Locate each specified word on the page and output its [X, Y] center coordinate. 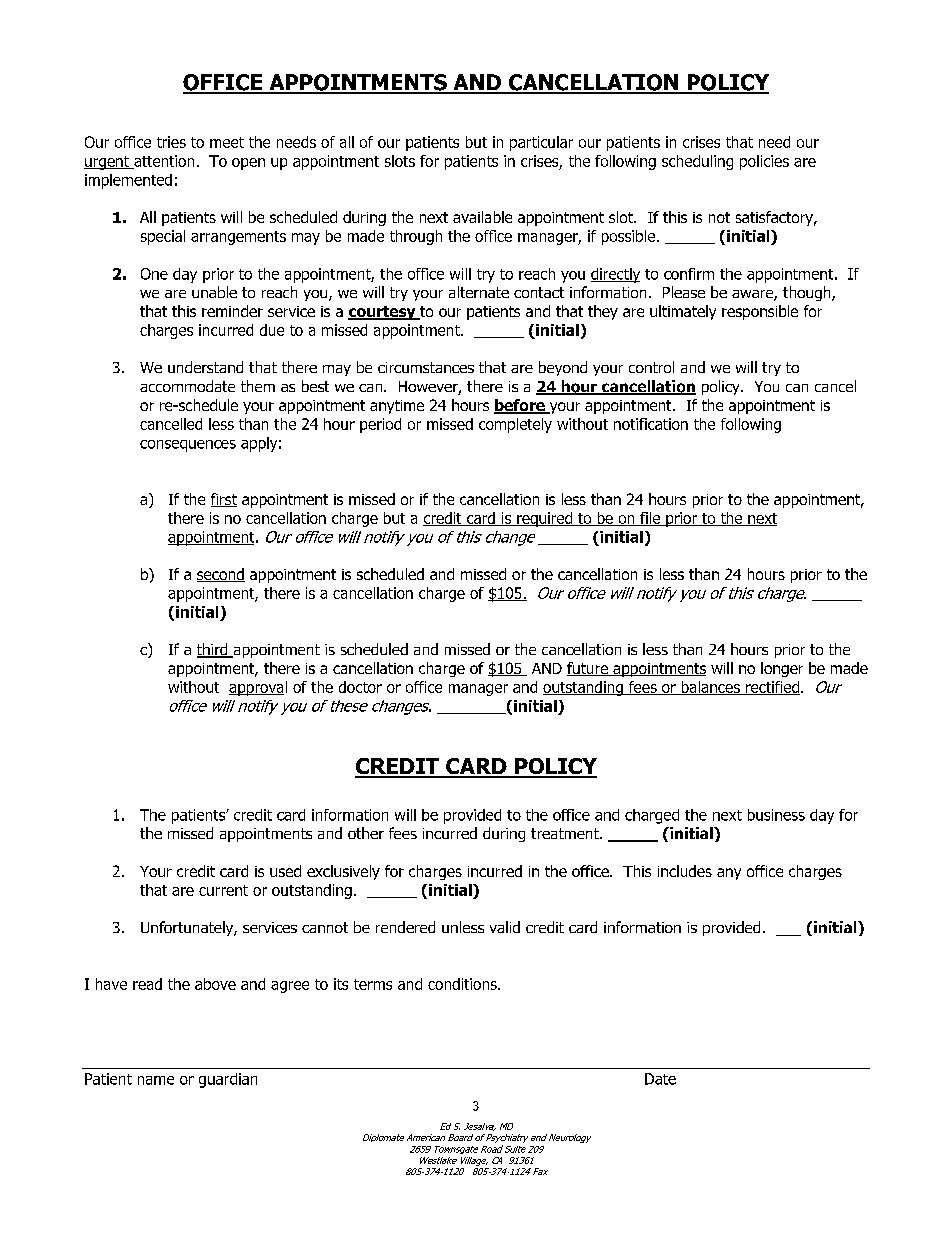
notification [651, 424]
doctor [360, 687]
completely [515, 425]
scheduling [697, 162]
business [776, 815]
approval [258, 688]
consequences [188, 446]
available [482, 217]
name [156, 1080]
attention [163, 162]
